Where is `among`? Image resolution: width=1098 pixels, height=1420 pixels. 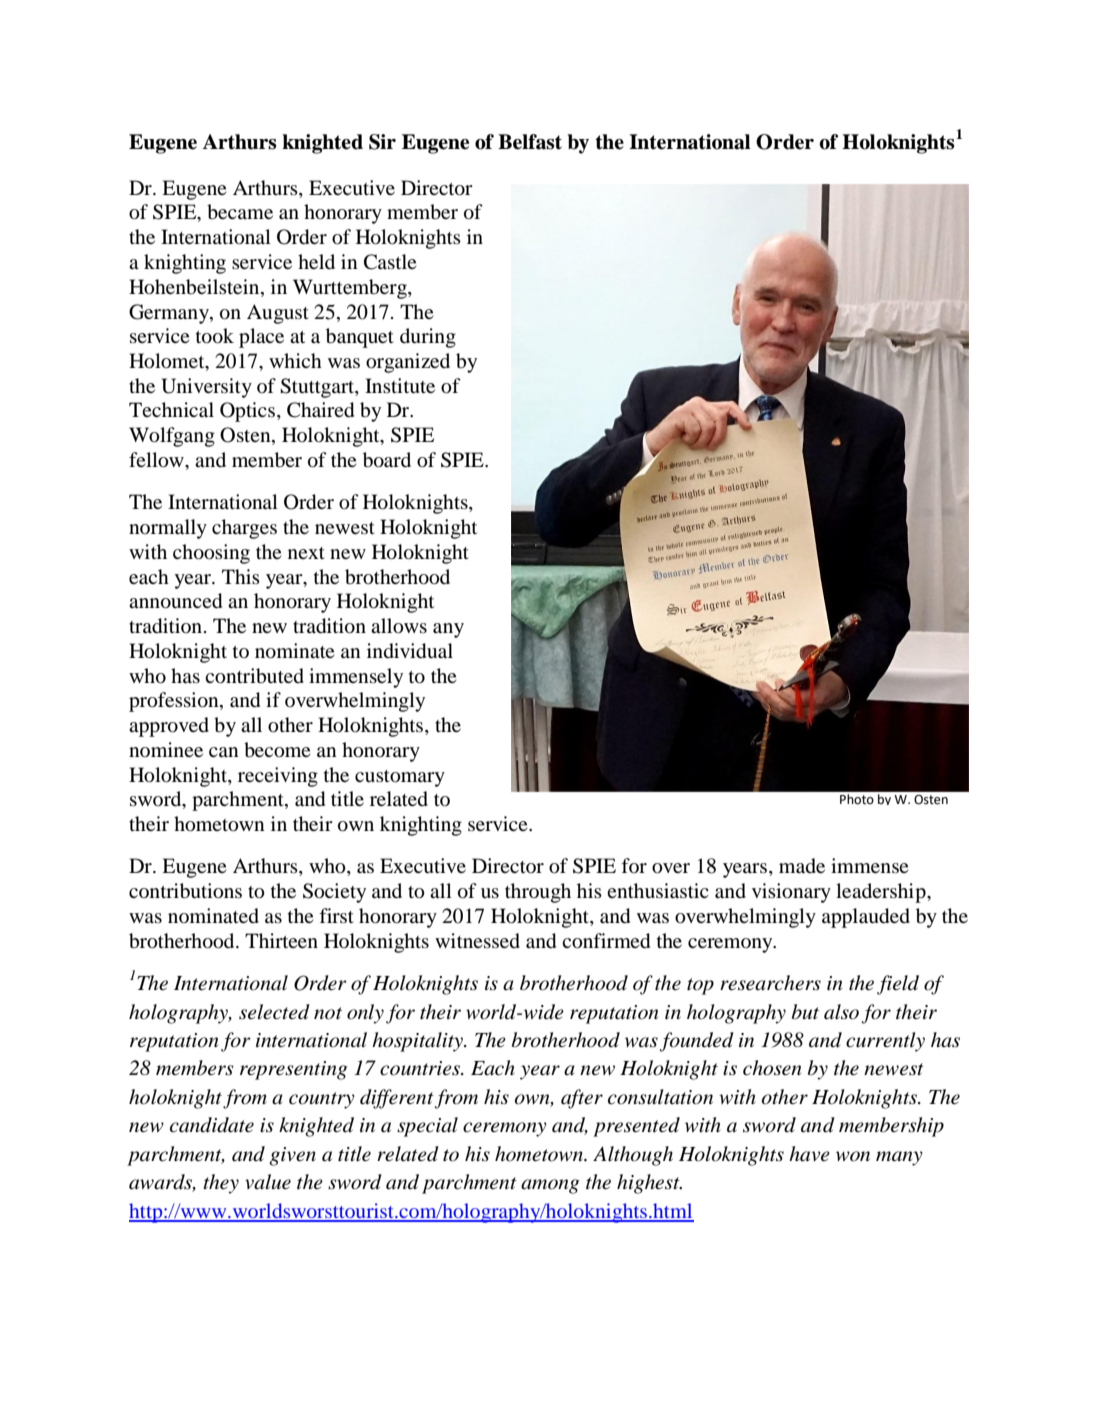 among is located at coordinates (550, 1186).
